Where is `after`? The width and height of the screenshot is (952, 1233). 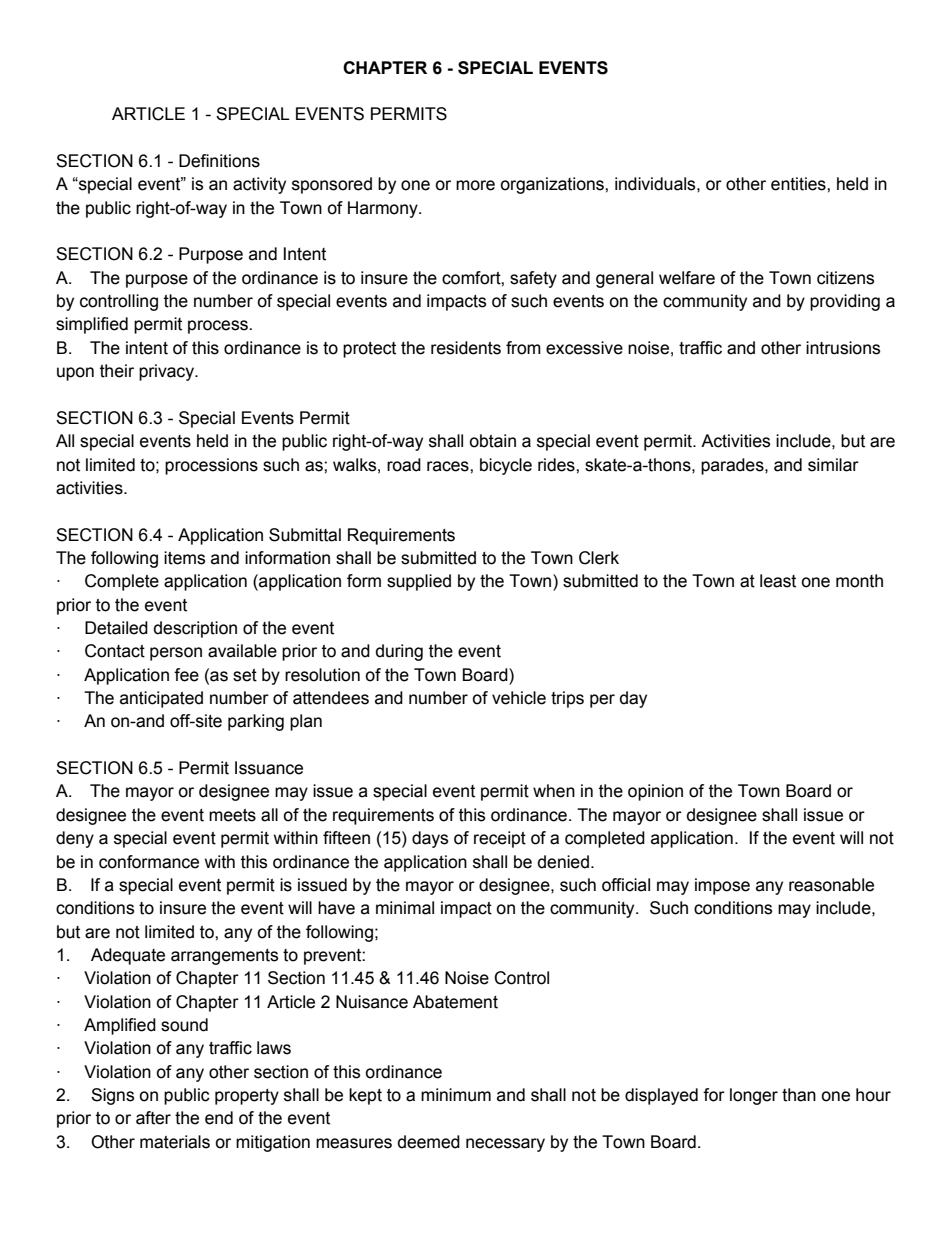
after is located at coordinates (153, 1118).
